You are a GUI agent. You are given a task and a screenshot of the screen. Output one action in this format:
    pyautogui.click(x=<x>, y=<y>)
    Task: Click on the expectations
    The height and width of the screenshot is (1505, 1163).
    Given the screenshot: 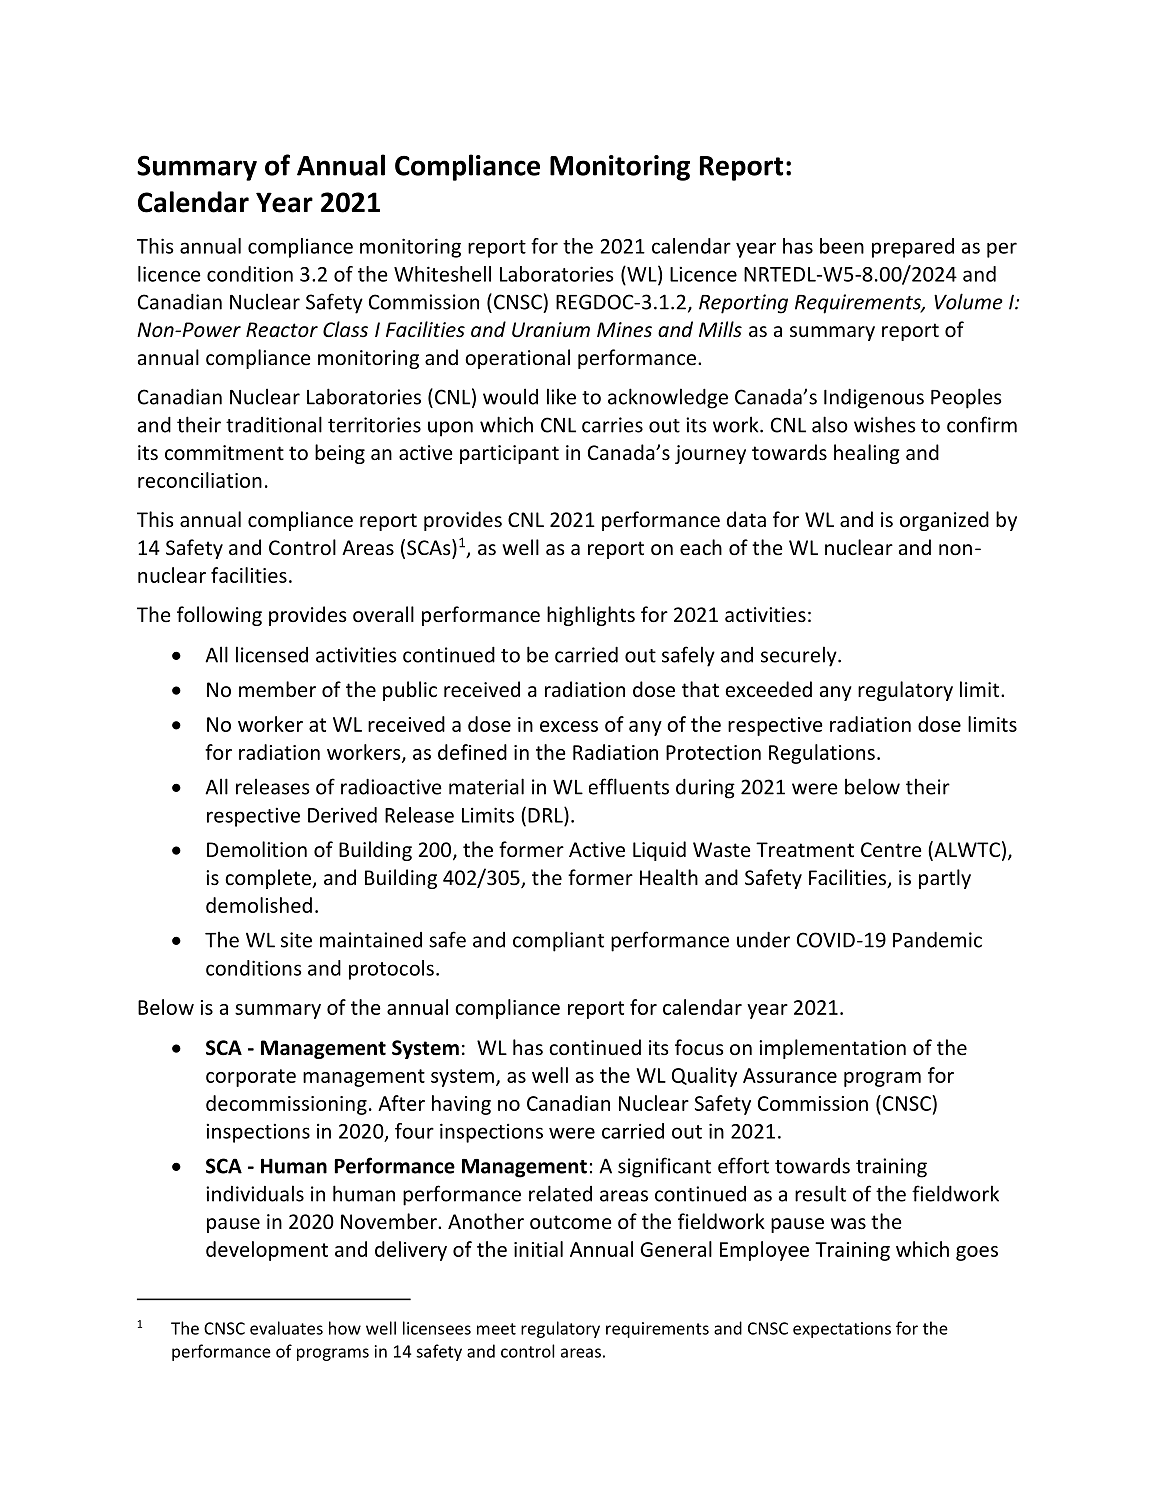 What is the action you would take?
    pyautogui.click(x=842, y=1330)
